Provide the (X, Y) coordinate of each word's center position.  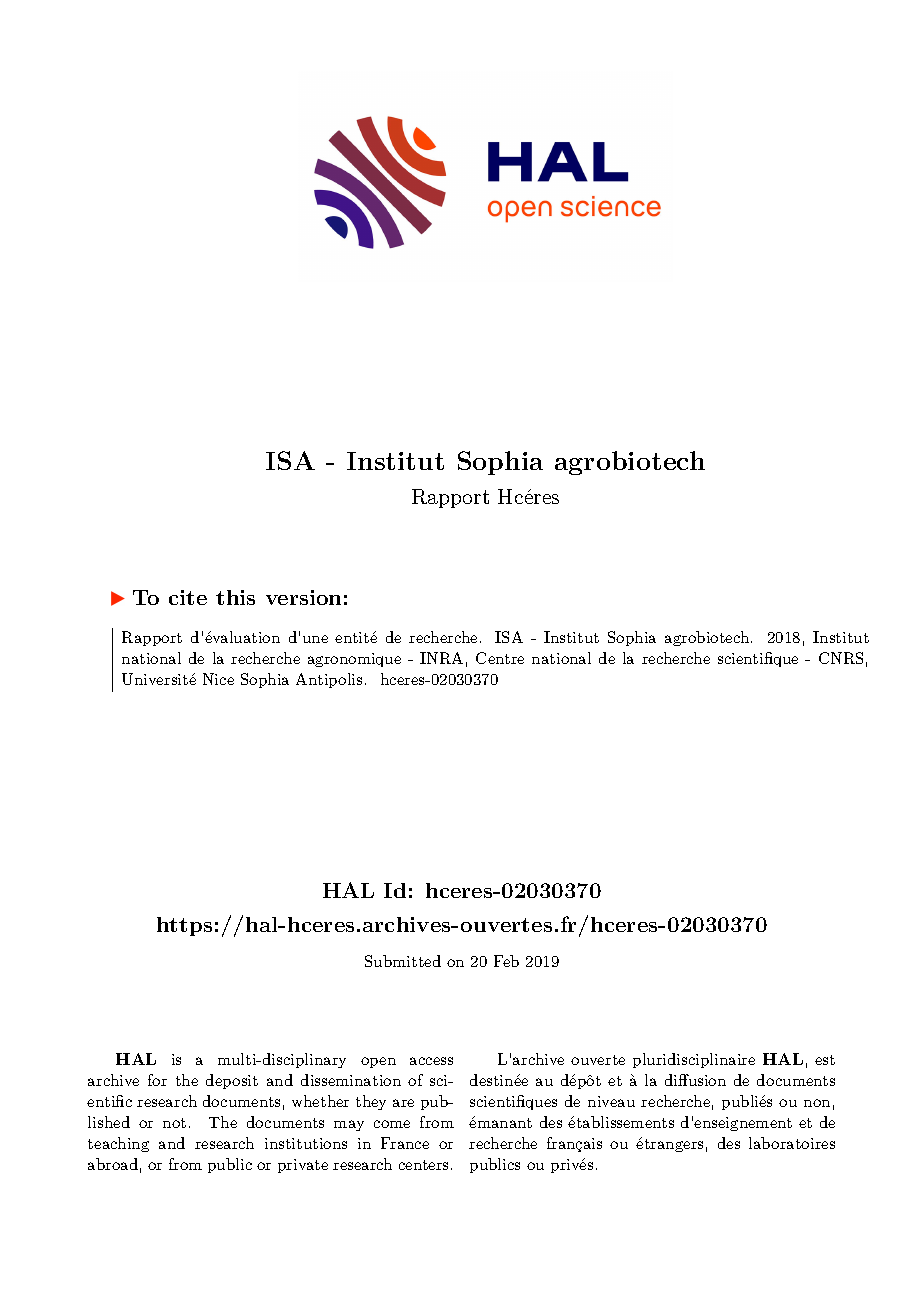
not (174, 1123)
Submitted (403, 961)
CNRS (841, 658)
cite (188, 597)
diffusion (695, 1080)
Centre (500, 658)
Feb (506, 961)
